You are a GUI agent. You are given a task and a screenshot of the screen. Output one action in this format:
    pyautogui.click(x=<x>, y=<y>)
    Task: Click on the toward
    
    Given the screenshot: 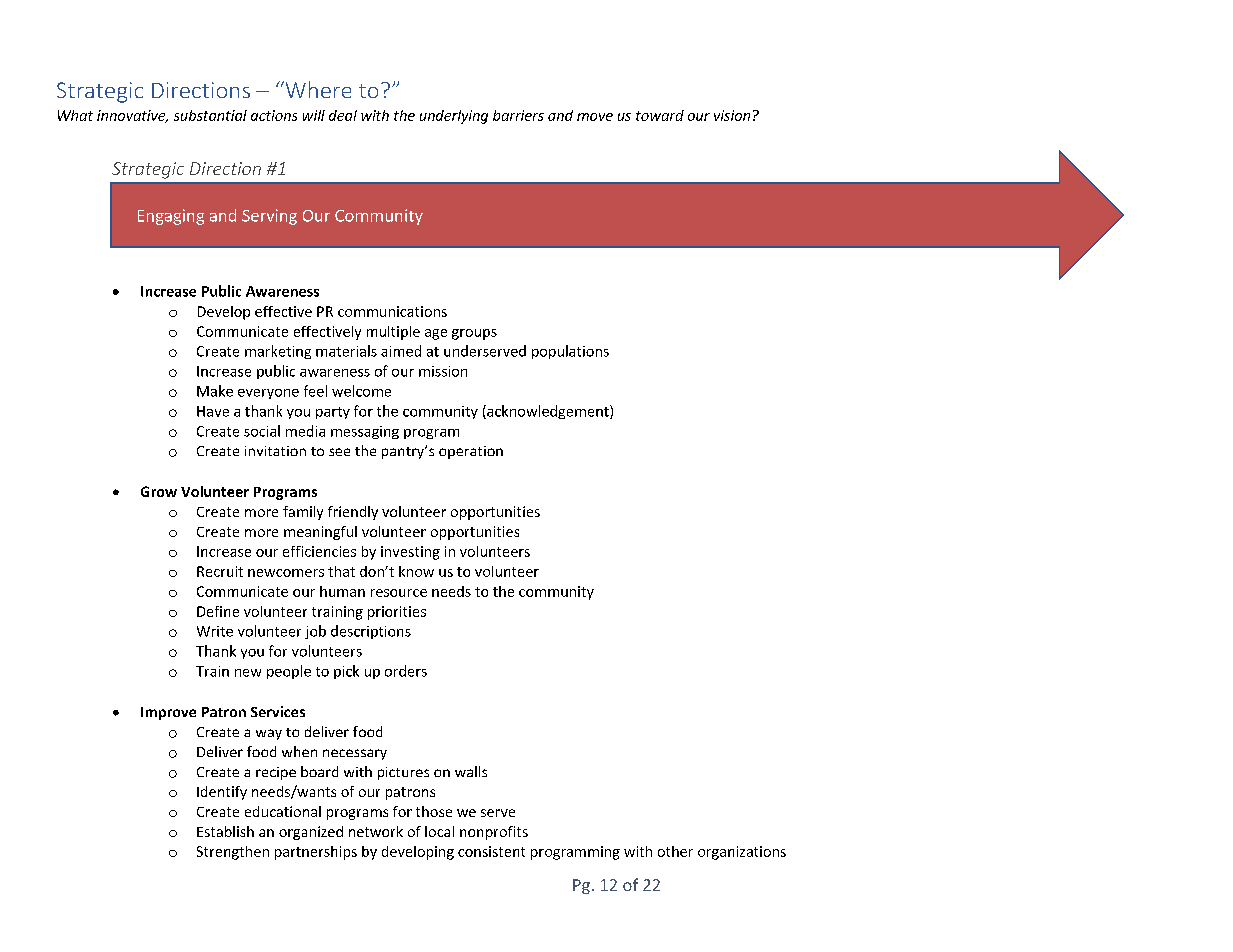 What is the action you would take?
    pyautogui.click(x=660, y=115)
